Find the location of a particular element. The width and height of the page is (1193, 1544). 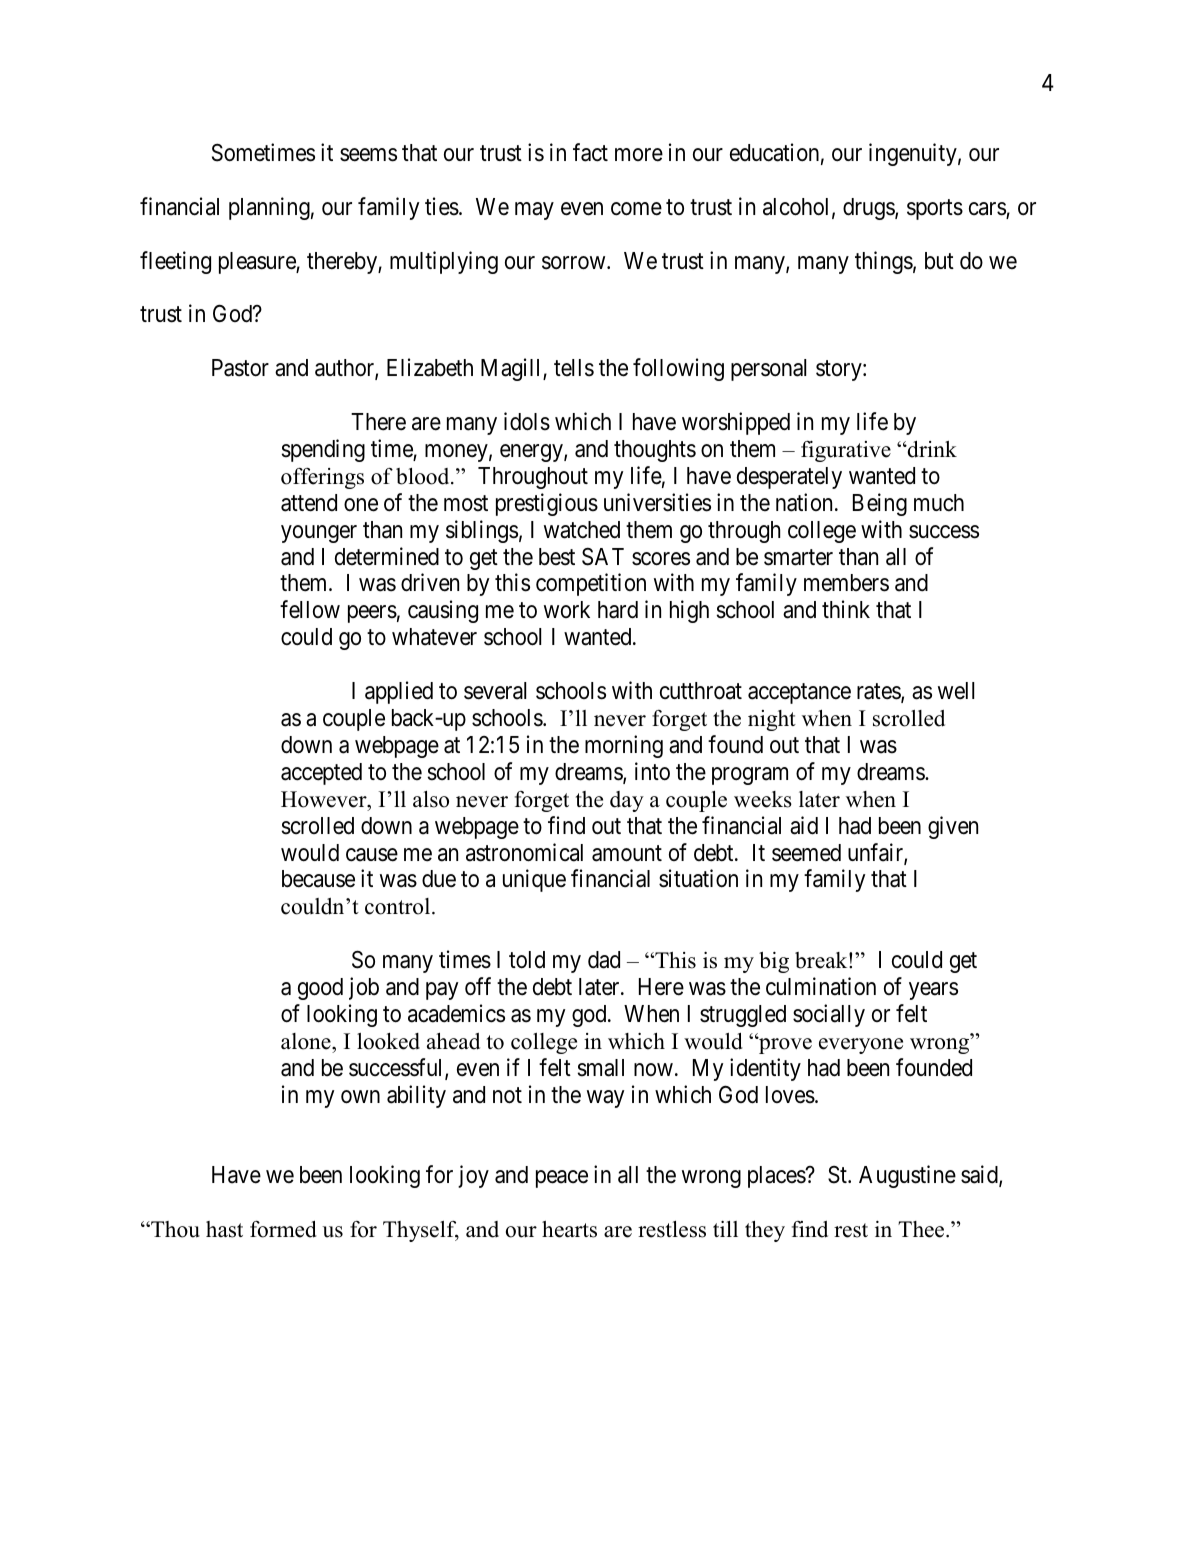

formed is located at coordinates (283, 1229).
